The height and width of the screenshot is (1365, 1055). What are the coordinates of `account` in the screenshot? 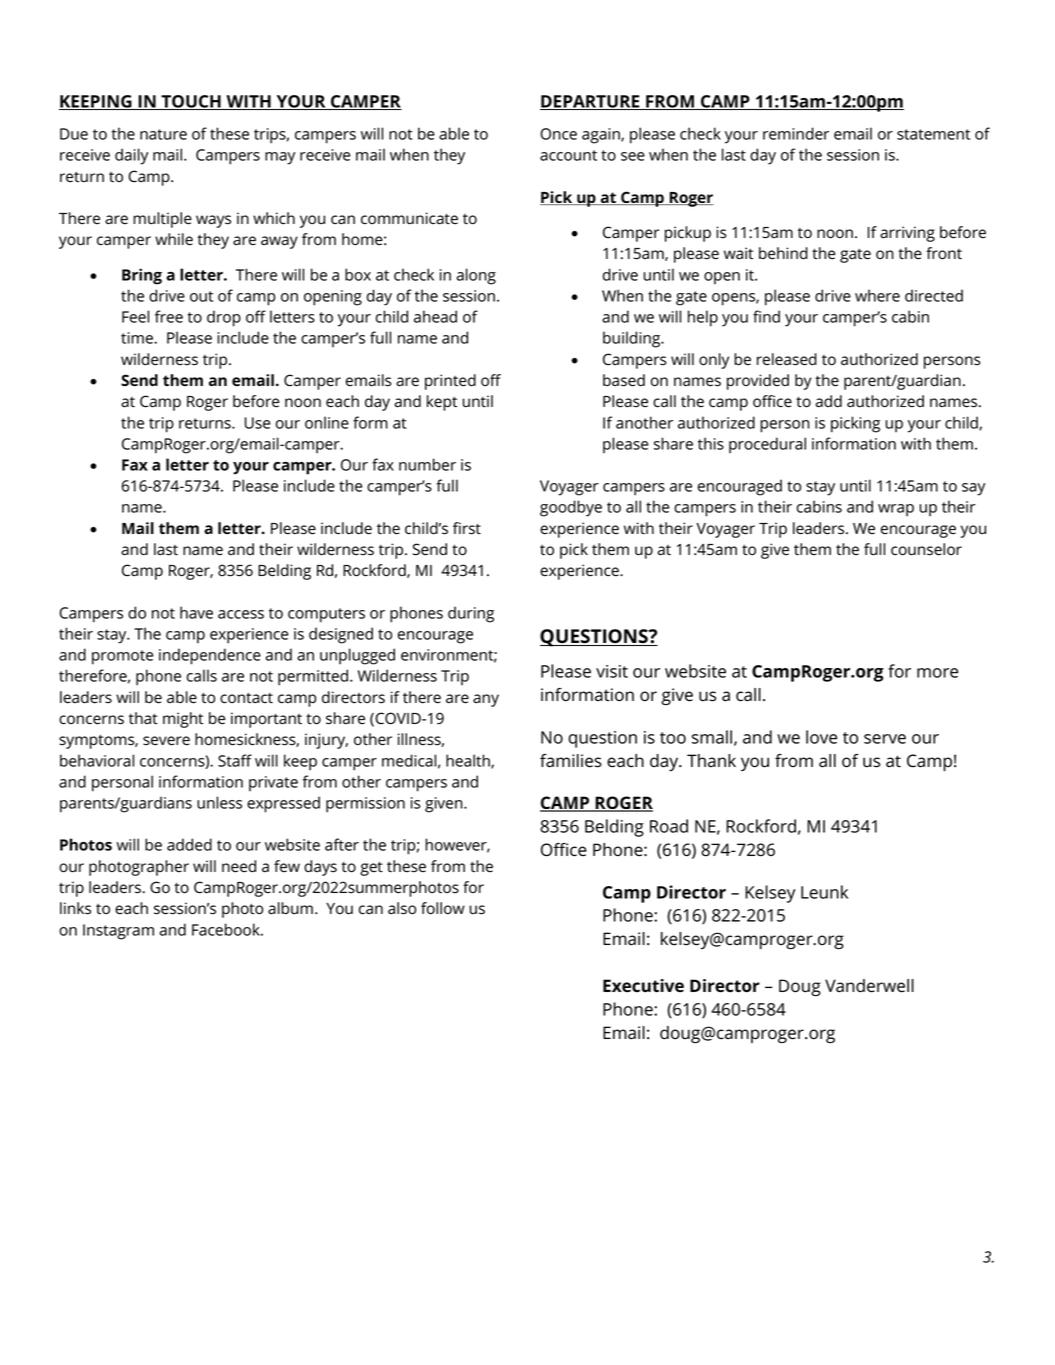 It's located at (568, 155).
